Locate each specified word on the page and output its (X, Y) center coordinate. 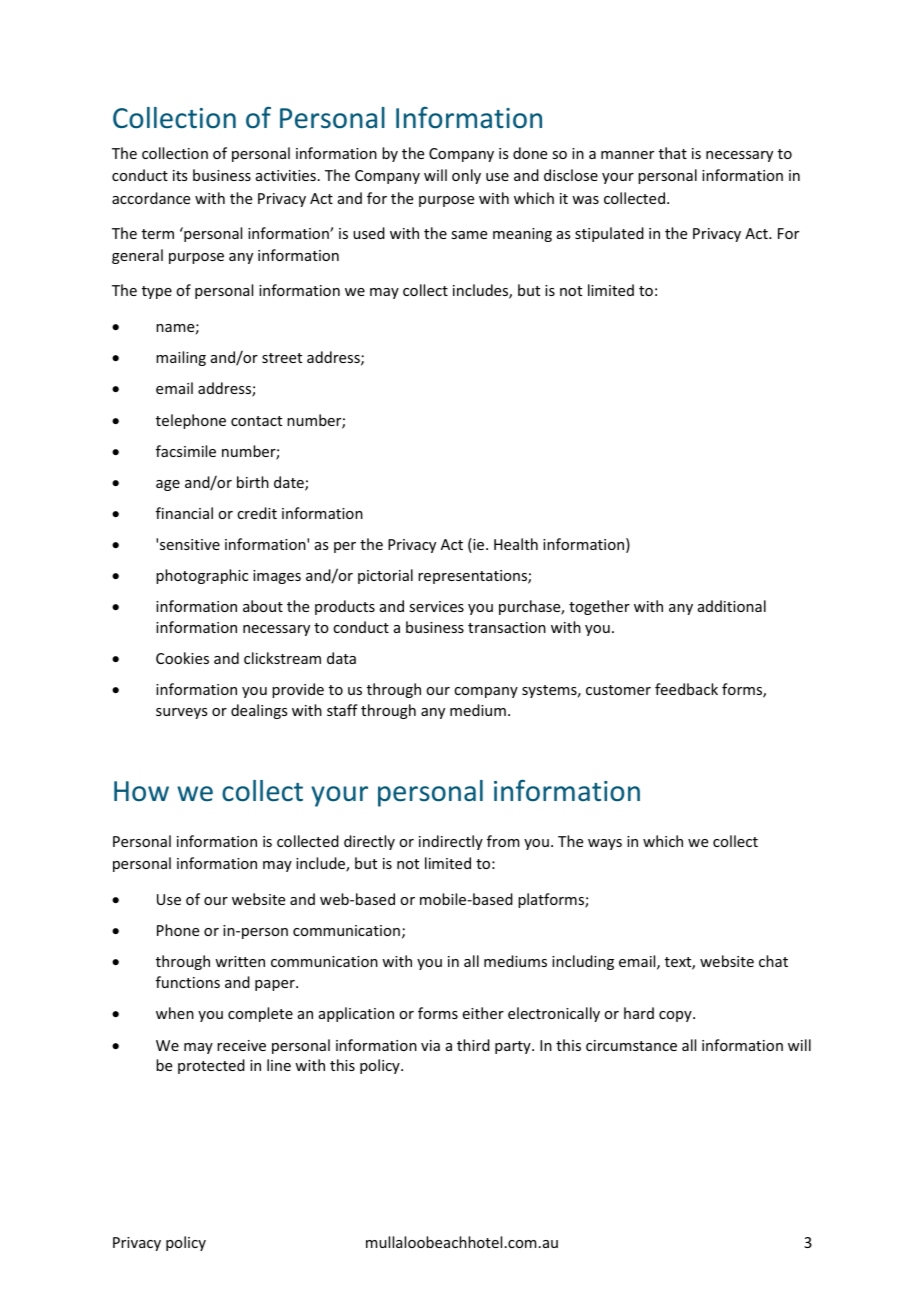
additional (732, 606)
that (673, 153)
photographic (202, 576)
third (473, 1045)
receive (241, 1045)
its (180, 175)
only (466, 176)
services (436, 606)
